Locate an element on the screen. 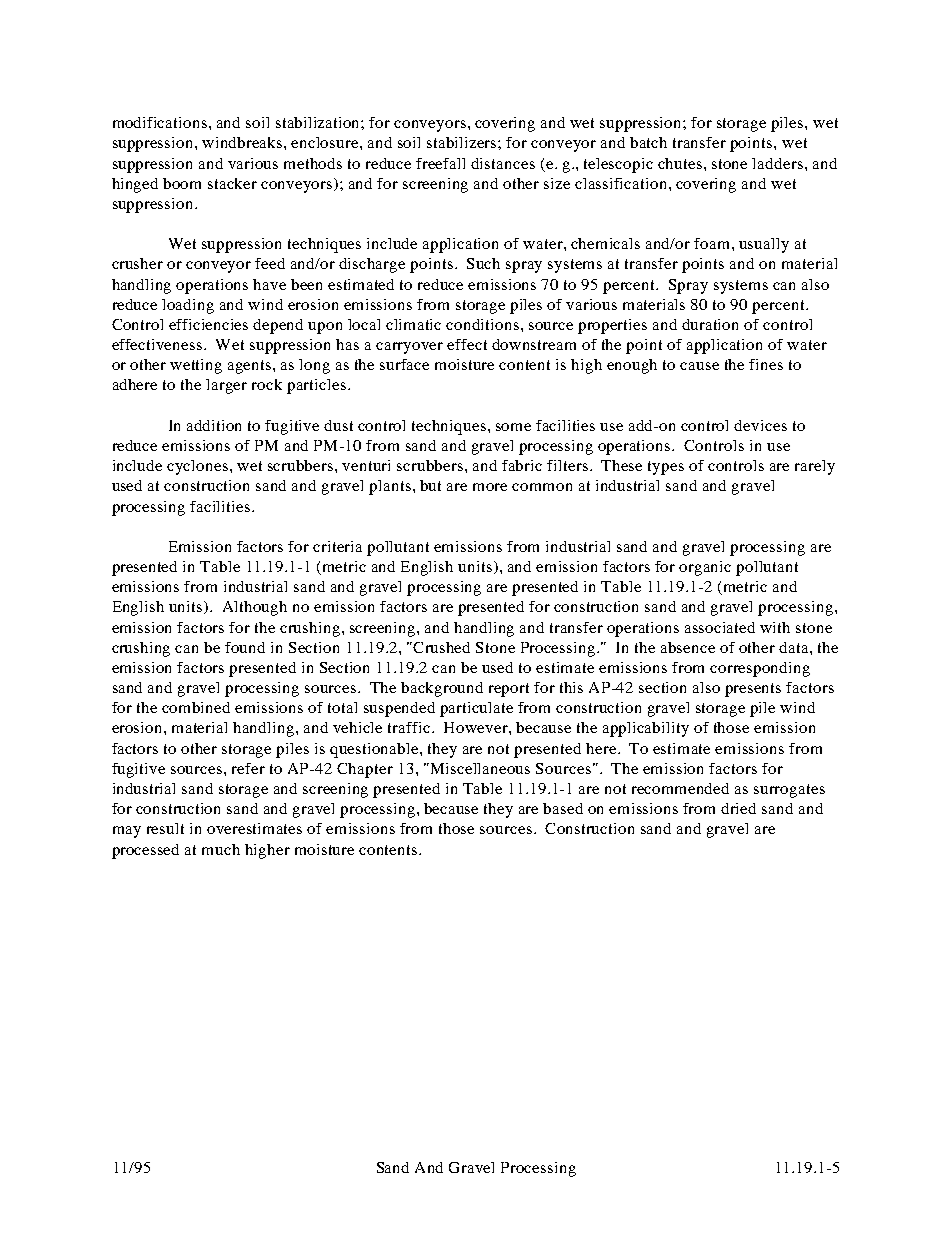 This screenshot has height=1233, width=952. some is located at coordinates (513, 427).
